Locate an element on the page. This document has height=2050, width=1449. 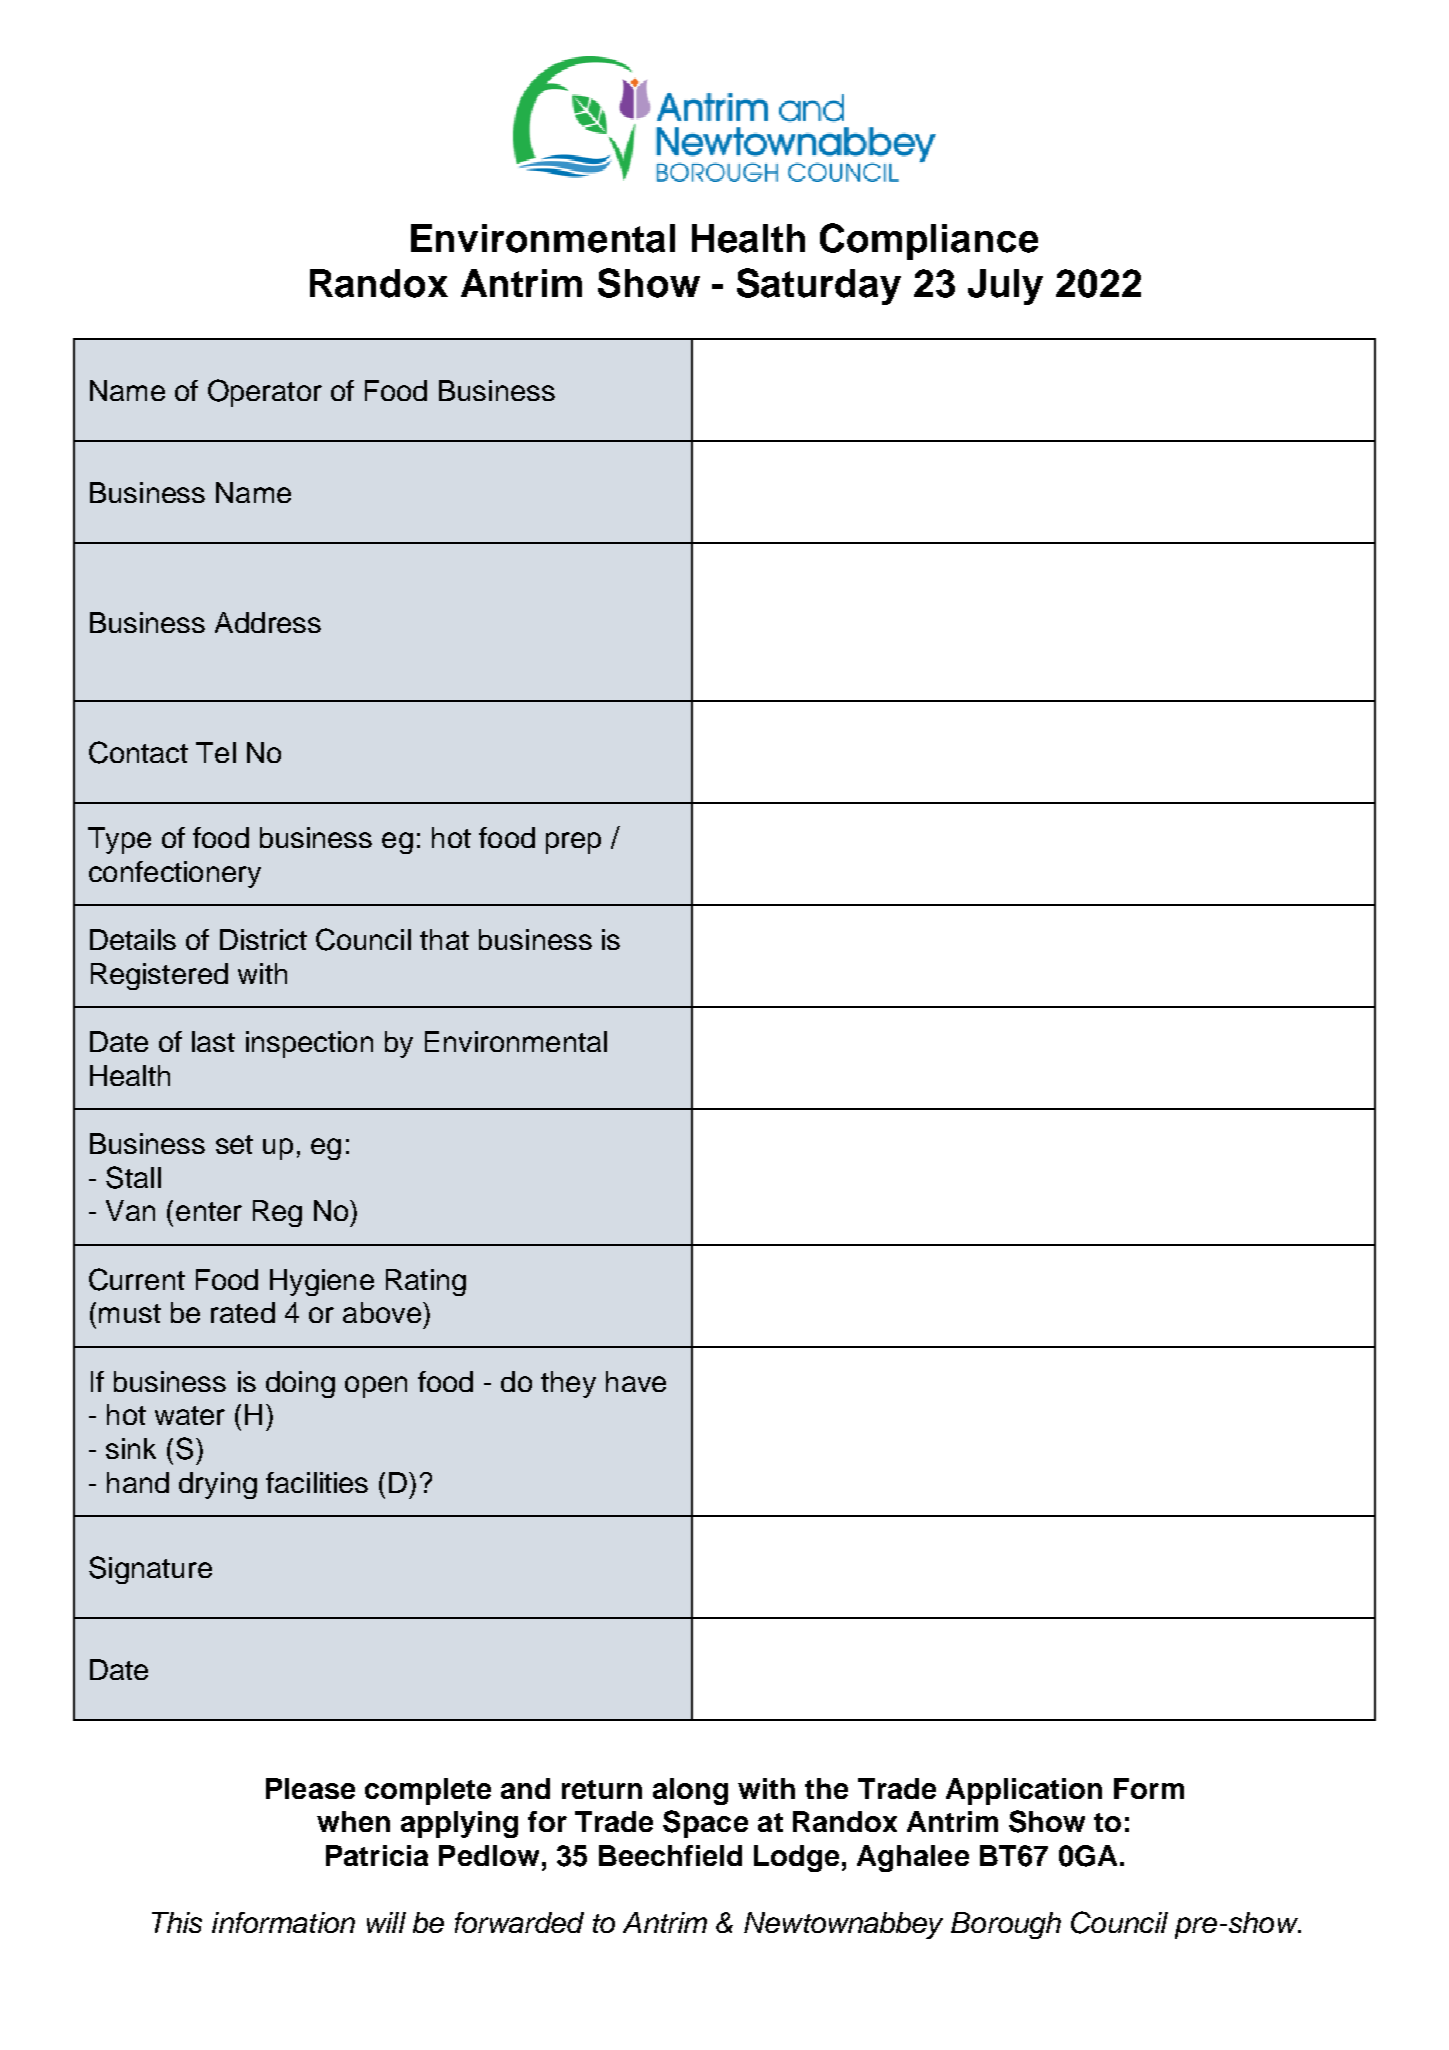
This is located at coordinates (177, 1922).
